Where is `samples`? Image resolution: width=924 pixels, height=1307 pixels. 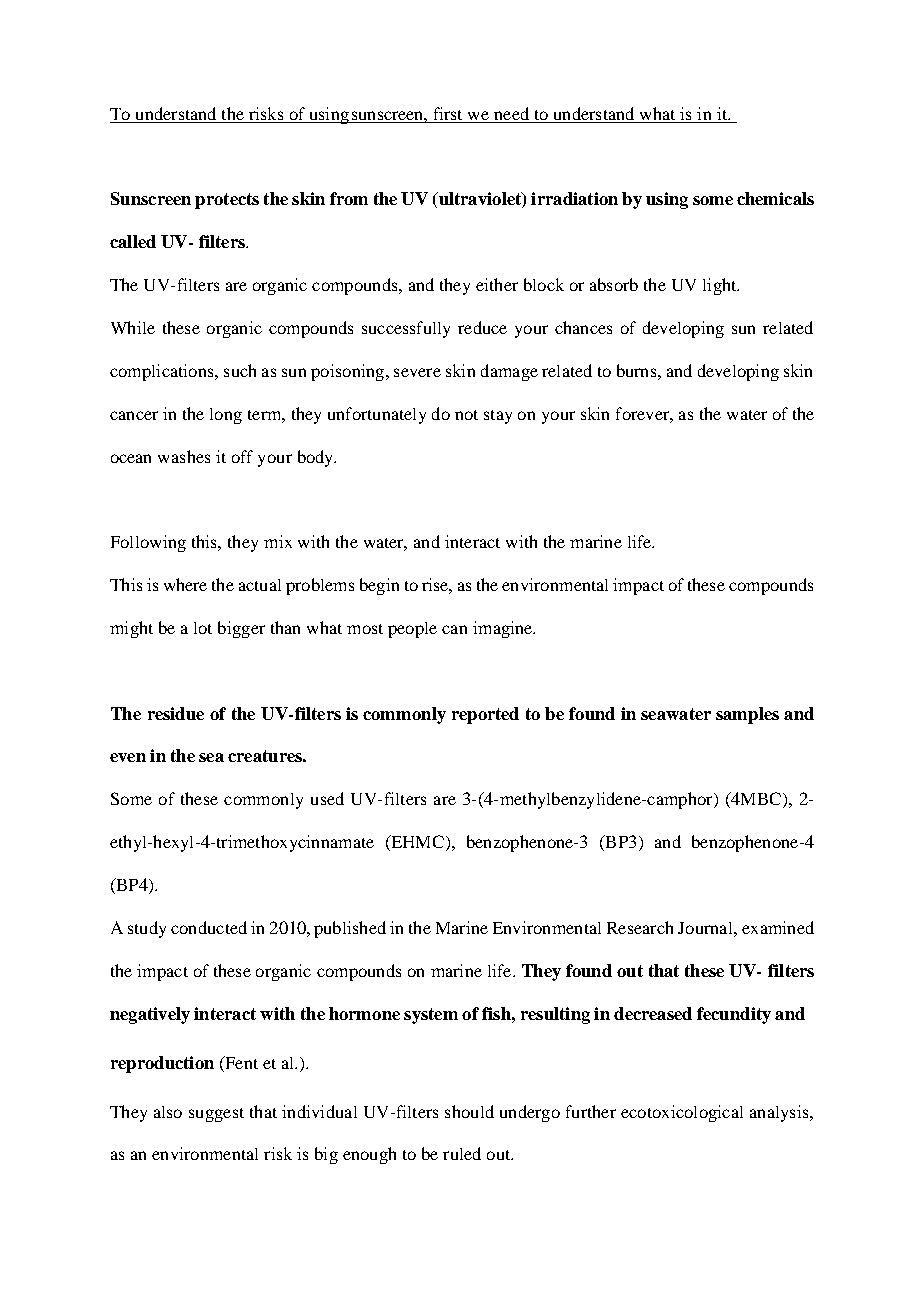
samples is located at coordinates (747, 715).
